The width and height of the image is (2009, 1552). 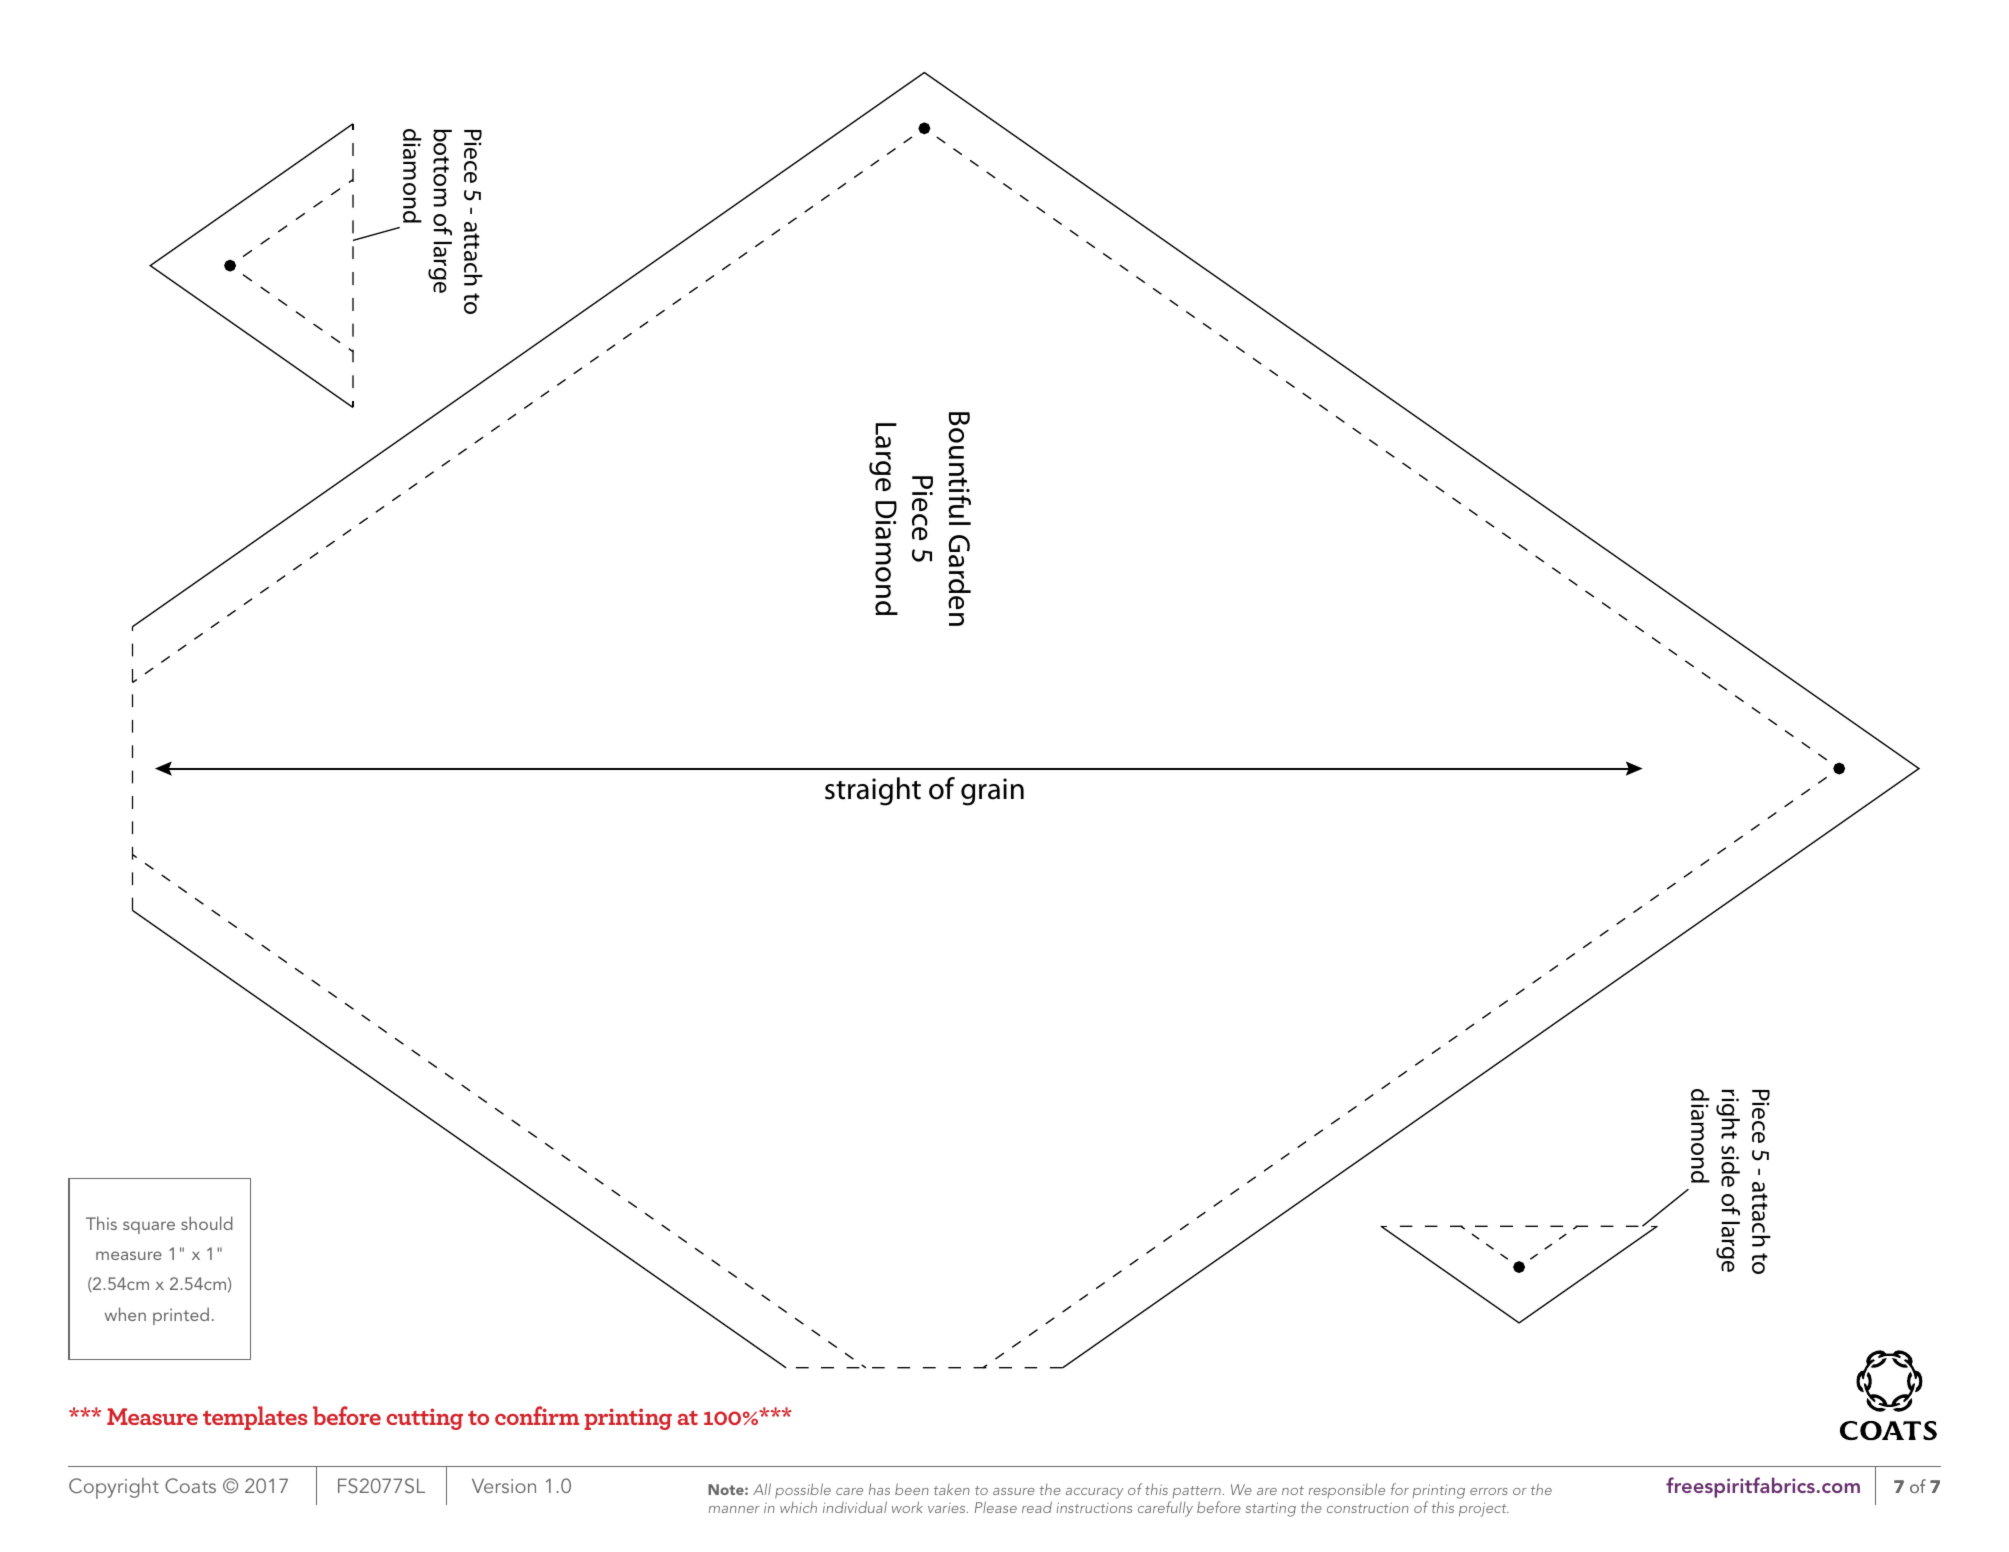 What do you see at coordinates (992, 792) in the image?
I see `grain` at bounding box center [992, 792].
